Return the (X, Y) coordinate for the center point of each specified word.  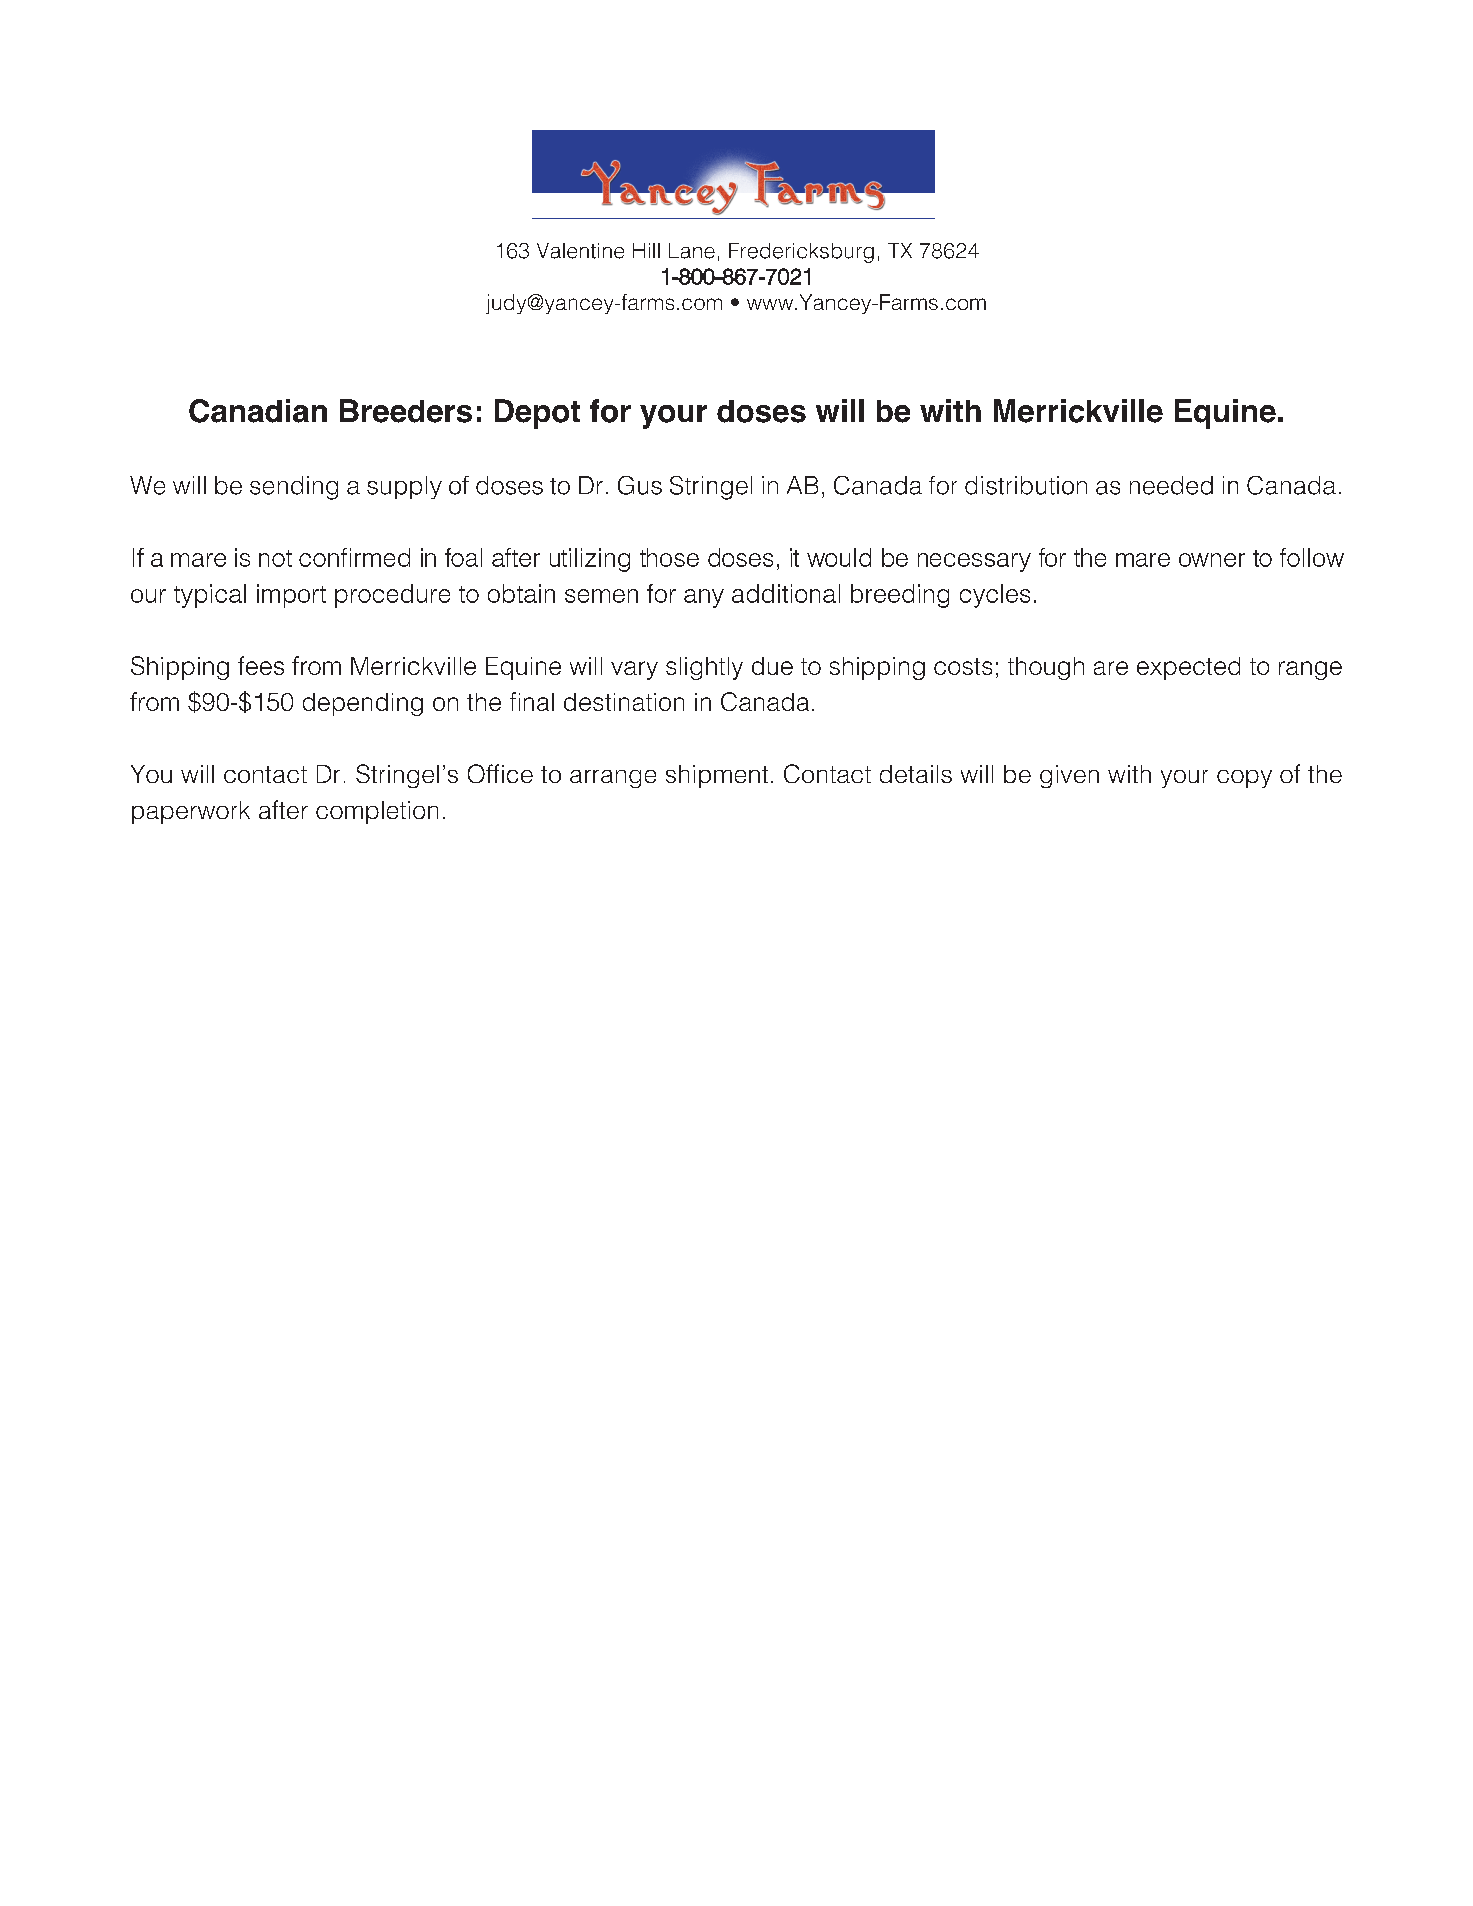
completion (377, 812)
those (669, 557)
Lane (692, 251)
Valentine (580, 251)
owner (1212, 560)
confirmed (354, 557)
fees (261, 665)
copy (1244, 779)
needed (1171, 485)
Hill (646, 250)
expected (1188, 668)
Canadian (258, 411)
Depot (537, 414)
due (772, 666)
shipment (717, 776)
